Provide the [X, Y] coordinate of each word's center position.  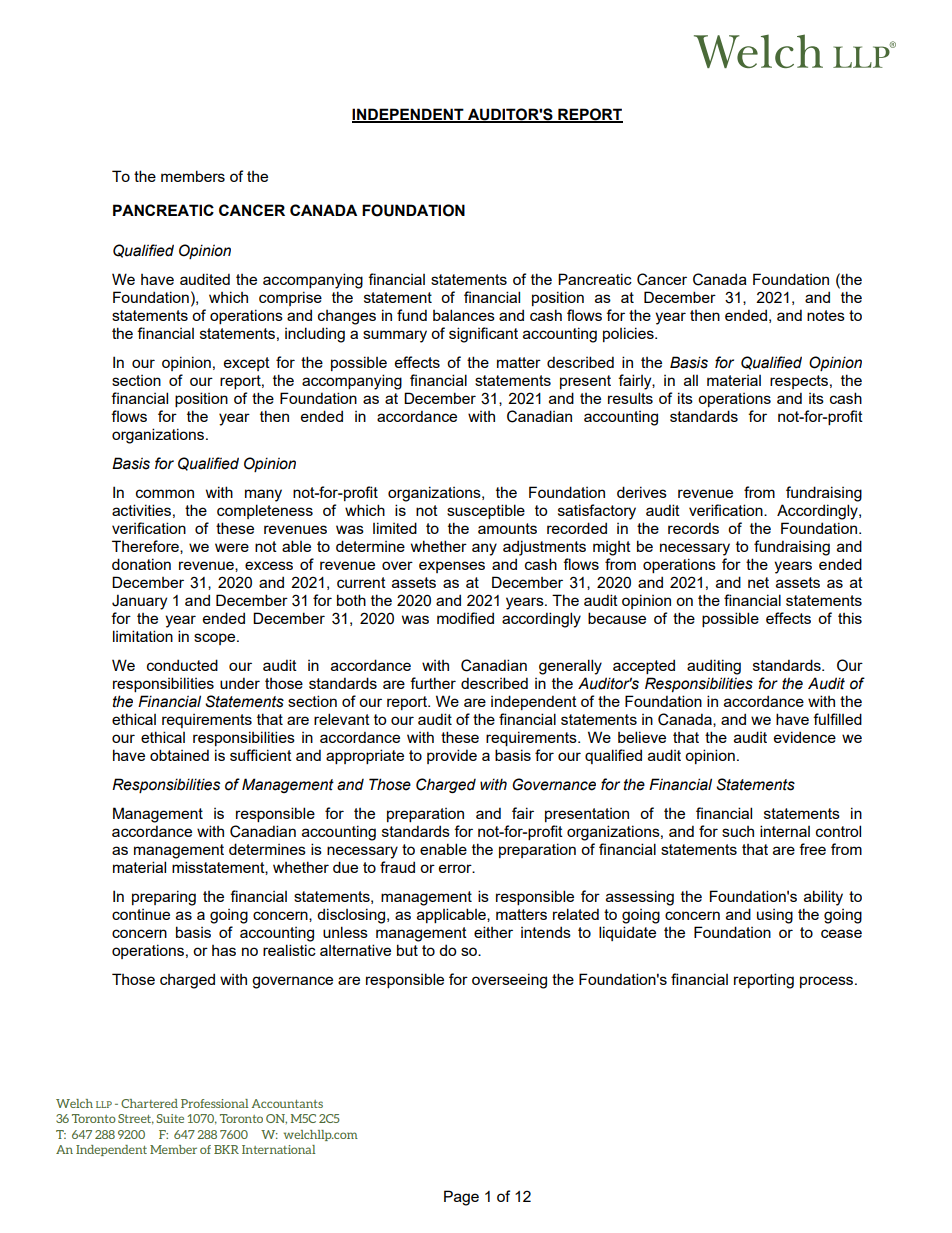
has [224, 950]
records [693, 528]
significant [483, 335]
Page [461, 1198]
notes [826, 315]
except [247, 364]
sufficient [261, 755]
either [493, 932]
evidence [805, 737]
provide [452, 756]
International [278, 1149]
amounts [507, 528]
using [775, 916]
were [232, 547]
